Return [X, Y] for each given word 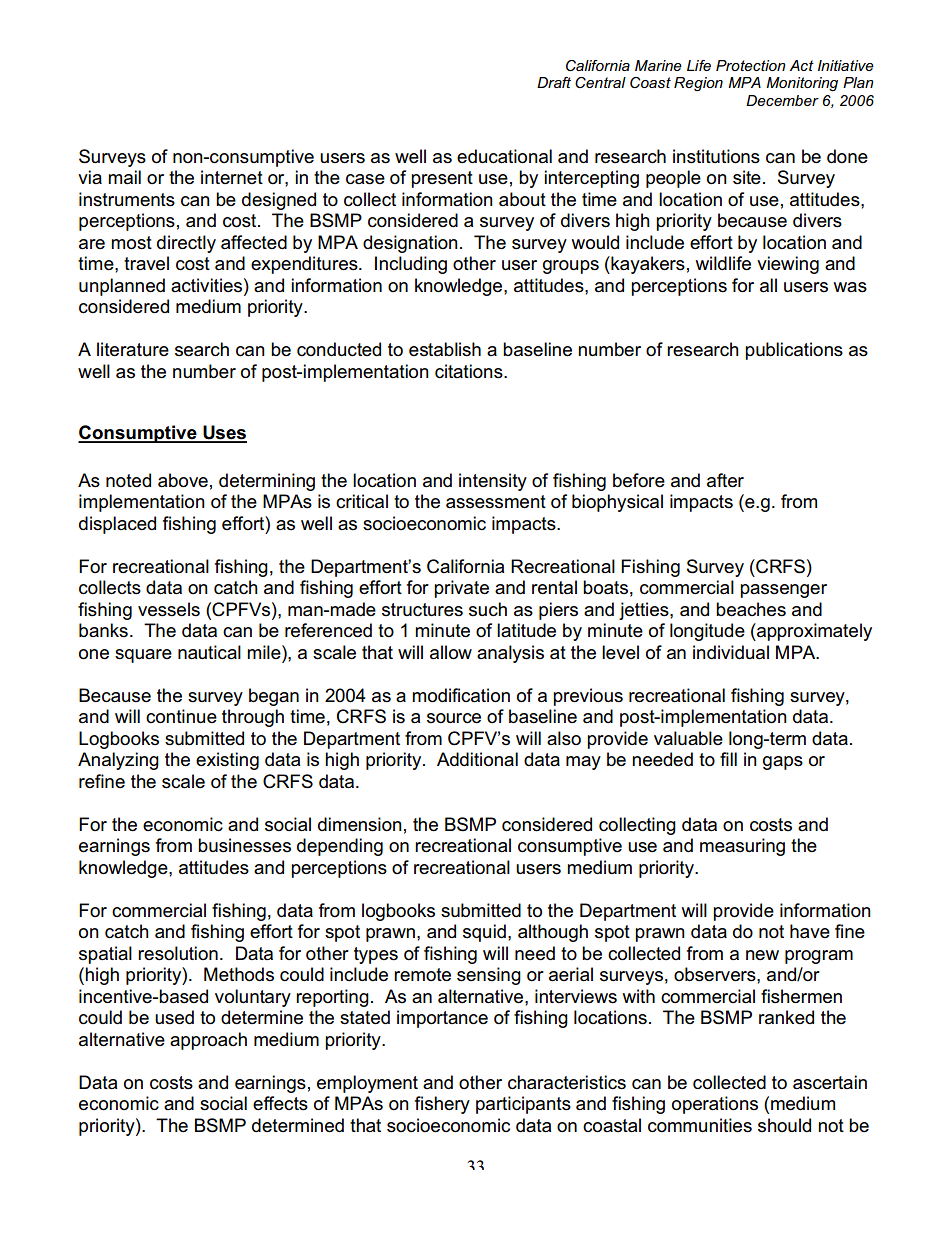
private [461, 589]
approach [208, 1041]
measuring [742, 847]
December [782, 100]
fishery [442, 1105]
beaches [751, 609]
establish [445, 349]
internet [232, 177]
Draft [554, 82]
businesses [244, 845]
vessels [169, 609]
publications [794, 351]
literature [133, 349]
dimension [360, 824]
